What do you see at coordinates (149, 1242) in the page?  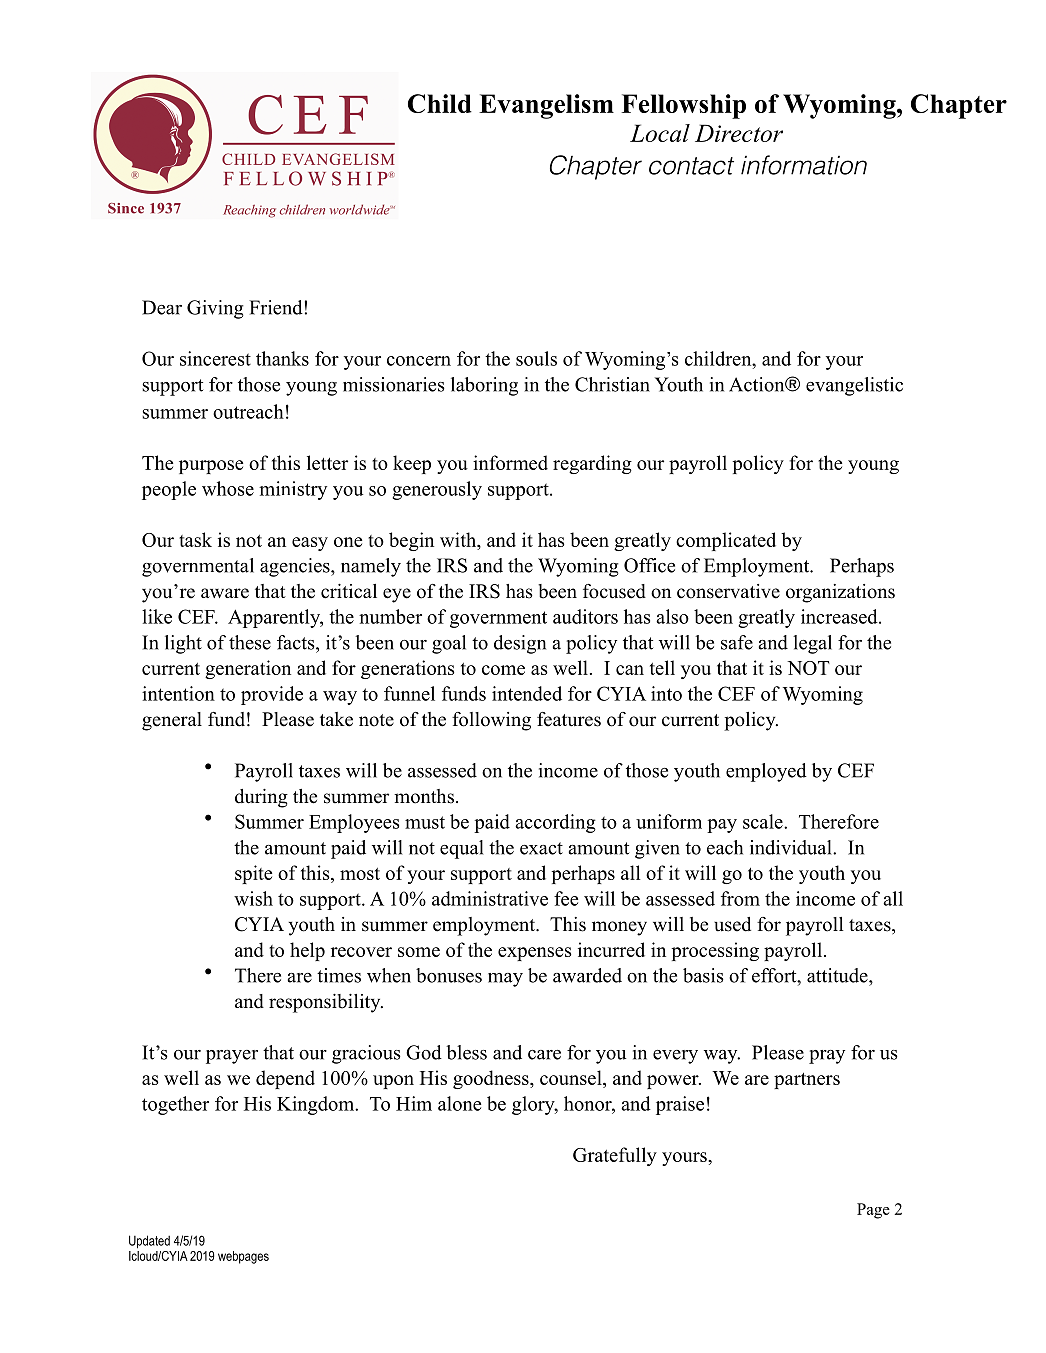 I see `Updated` at bounding box center [149, 1242].
